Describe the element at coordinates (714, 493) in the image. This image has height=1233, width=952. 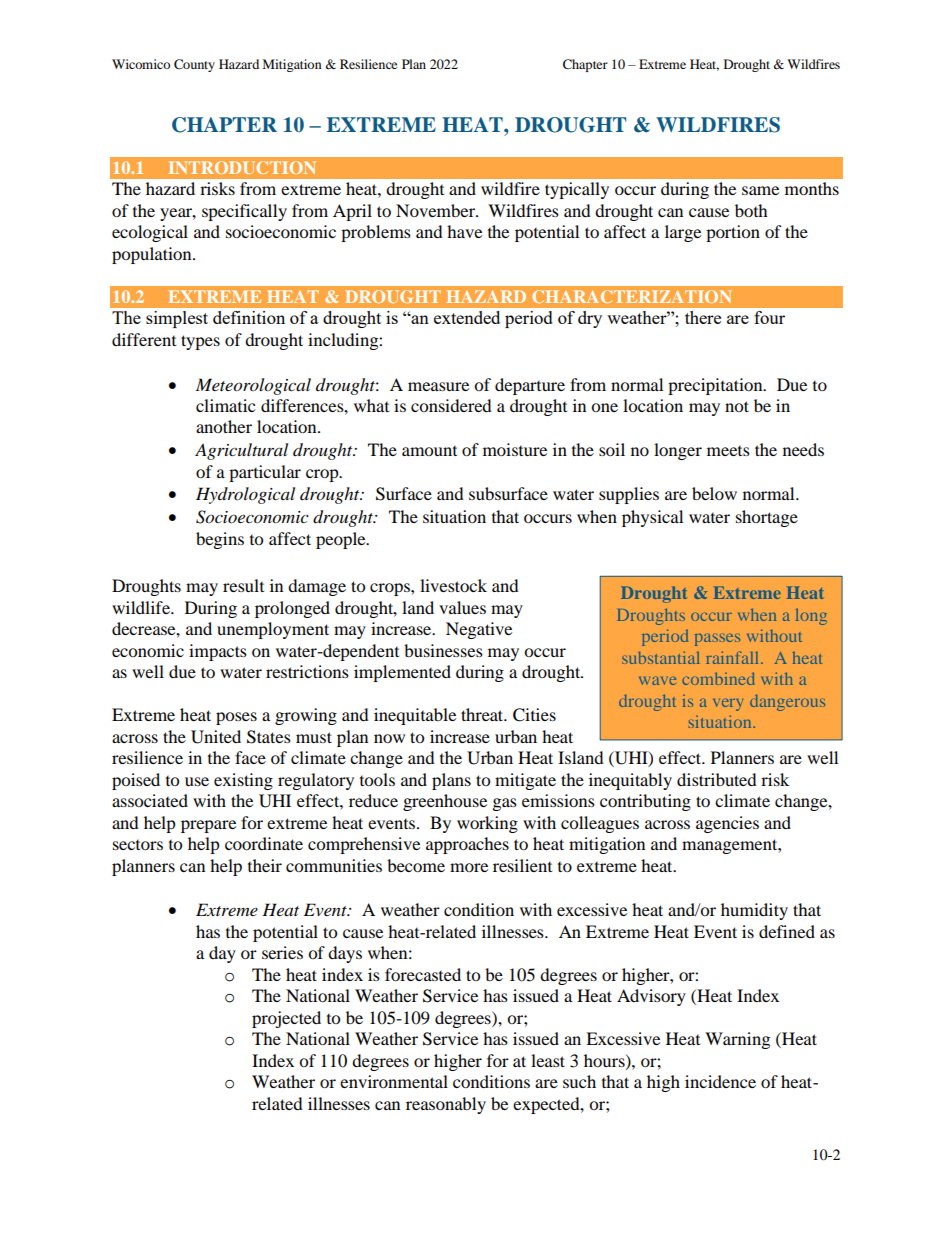
I see `below` at that location.
